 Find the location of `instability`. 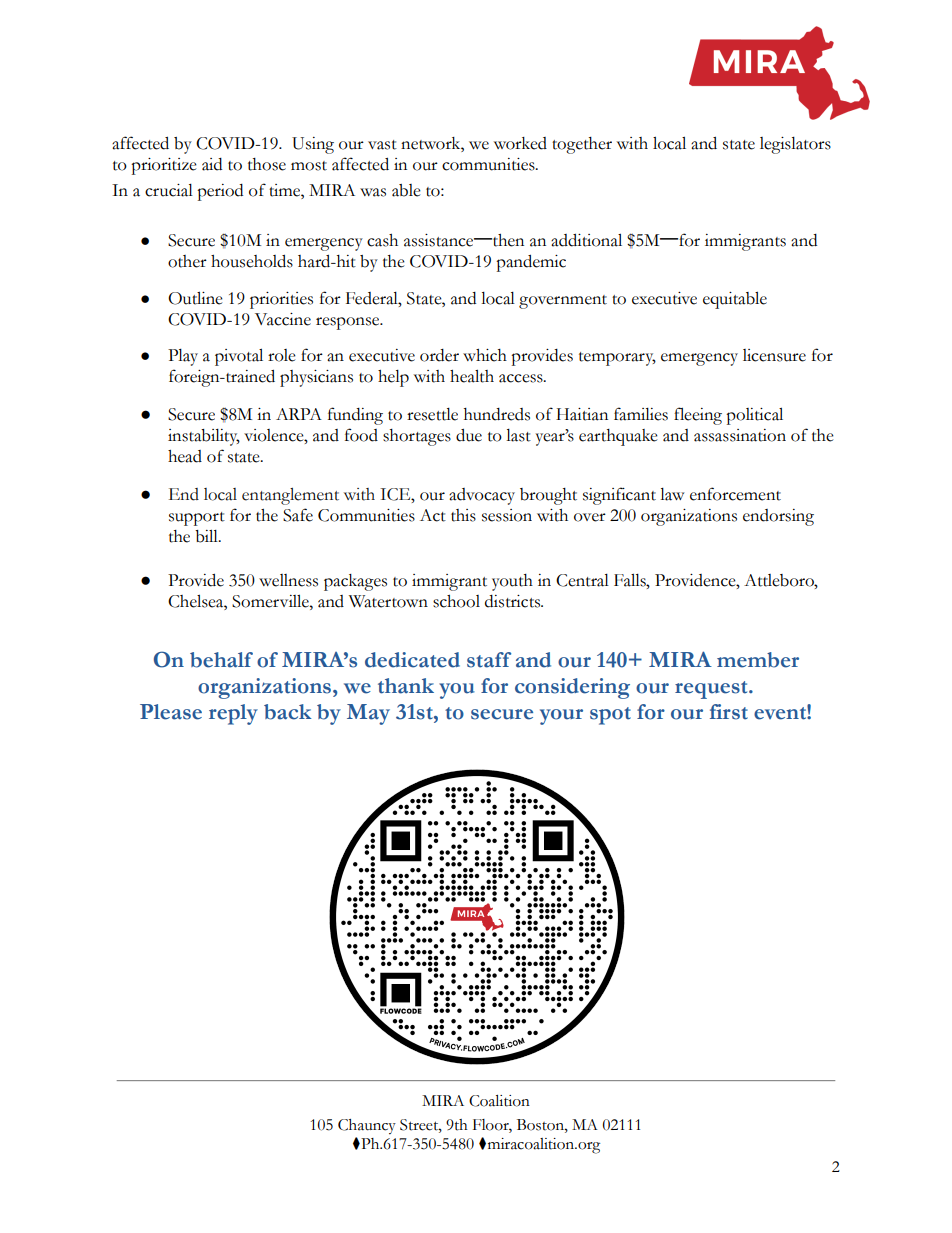

instability is located at coordinates (204, 437).
